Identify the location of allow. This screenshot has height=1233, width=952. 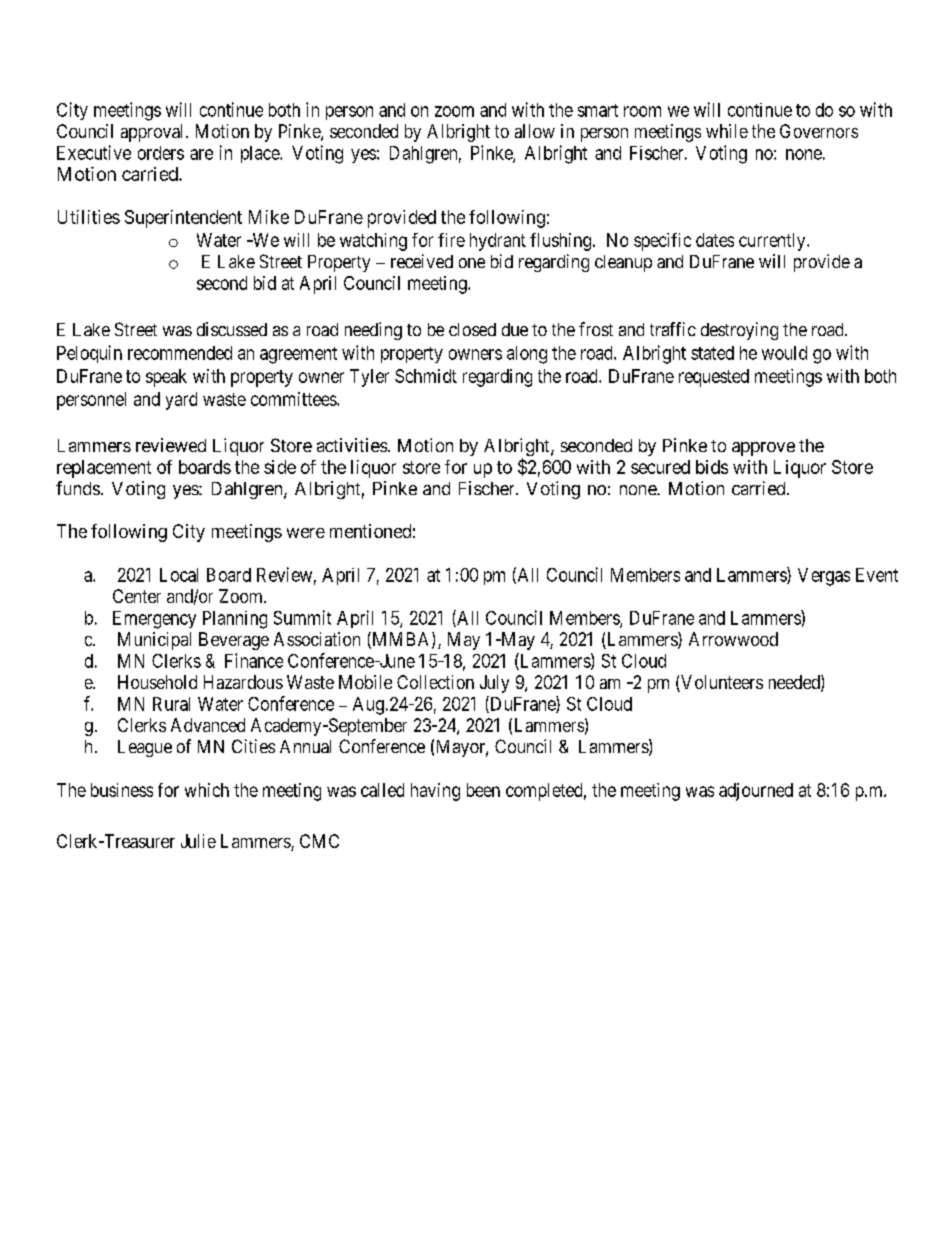
(535, 131).
